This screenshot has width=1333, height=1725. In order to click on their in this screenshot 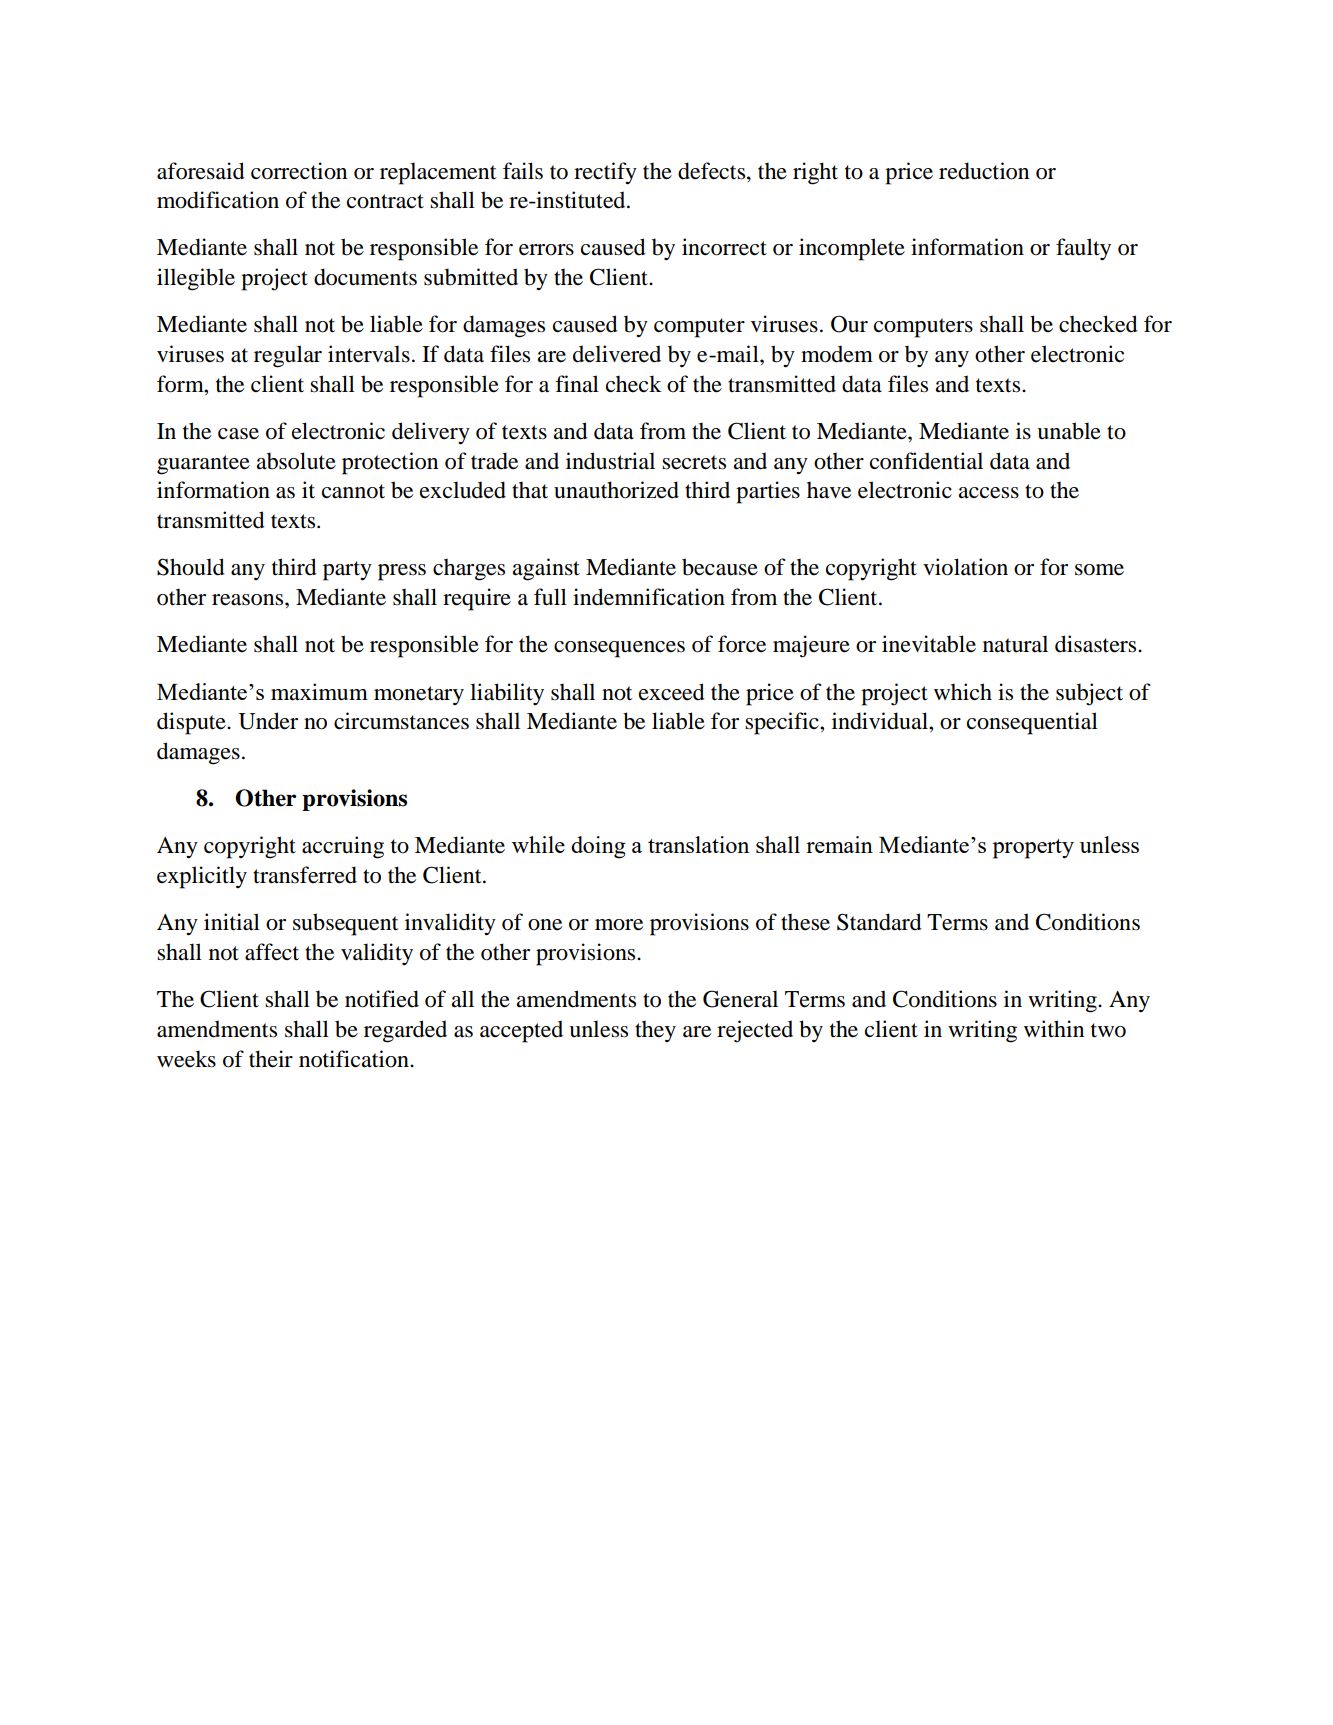, I will do `click(271, 1059)`.
